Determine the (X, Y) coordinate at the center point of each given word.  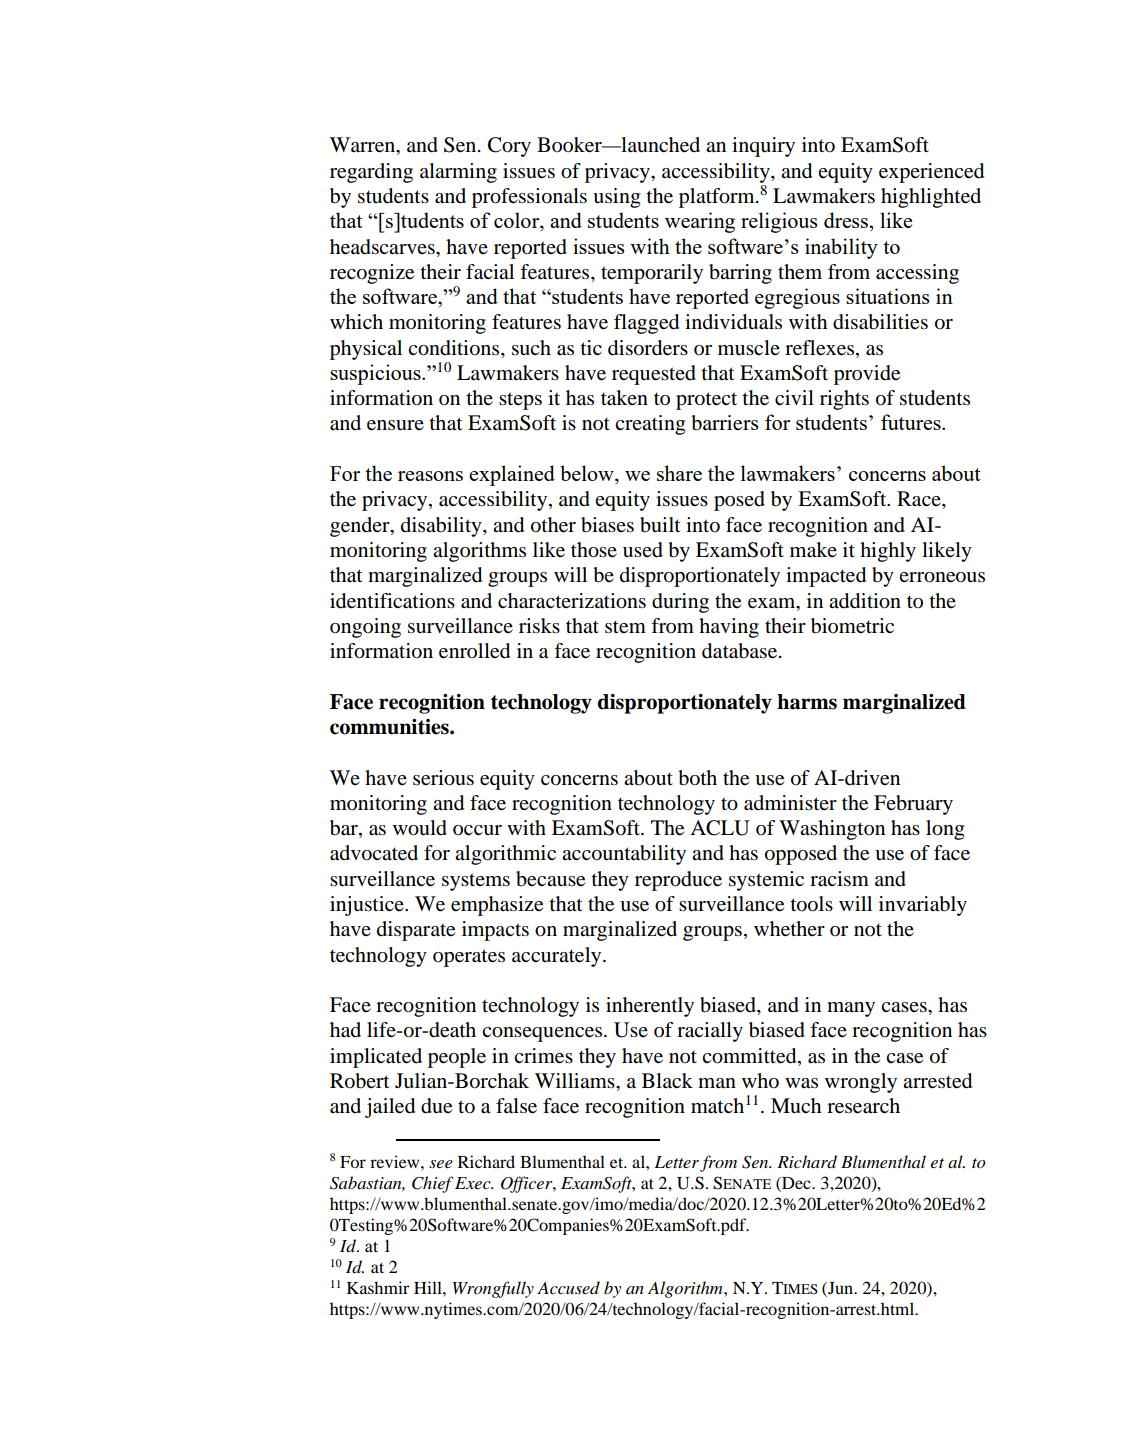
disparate (416, 931)
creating (650, 425)
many (851, 1009)
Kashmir (378, 1287)
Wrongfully (493, 1289)
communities (390, 727)
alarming (458, 173)
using (616, 198)
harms (807, 702)
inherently (650, 1007)
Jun (840, 1289)
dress (846, 220)
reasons (430, 476)
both (697, 778)
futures (912, 422)
